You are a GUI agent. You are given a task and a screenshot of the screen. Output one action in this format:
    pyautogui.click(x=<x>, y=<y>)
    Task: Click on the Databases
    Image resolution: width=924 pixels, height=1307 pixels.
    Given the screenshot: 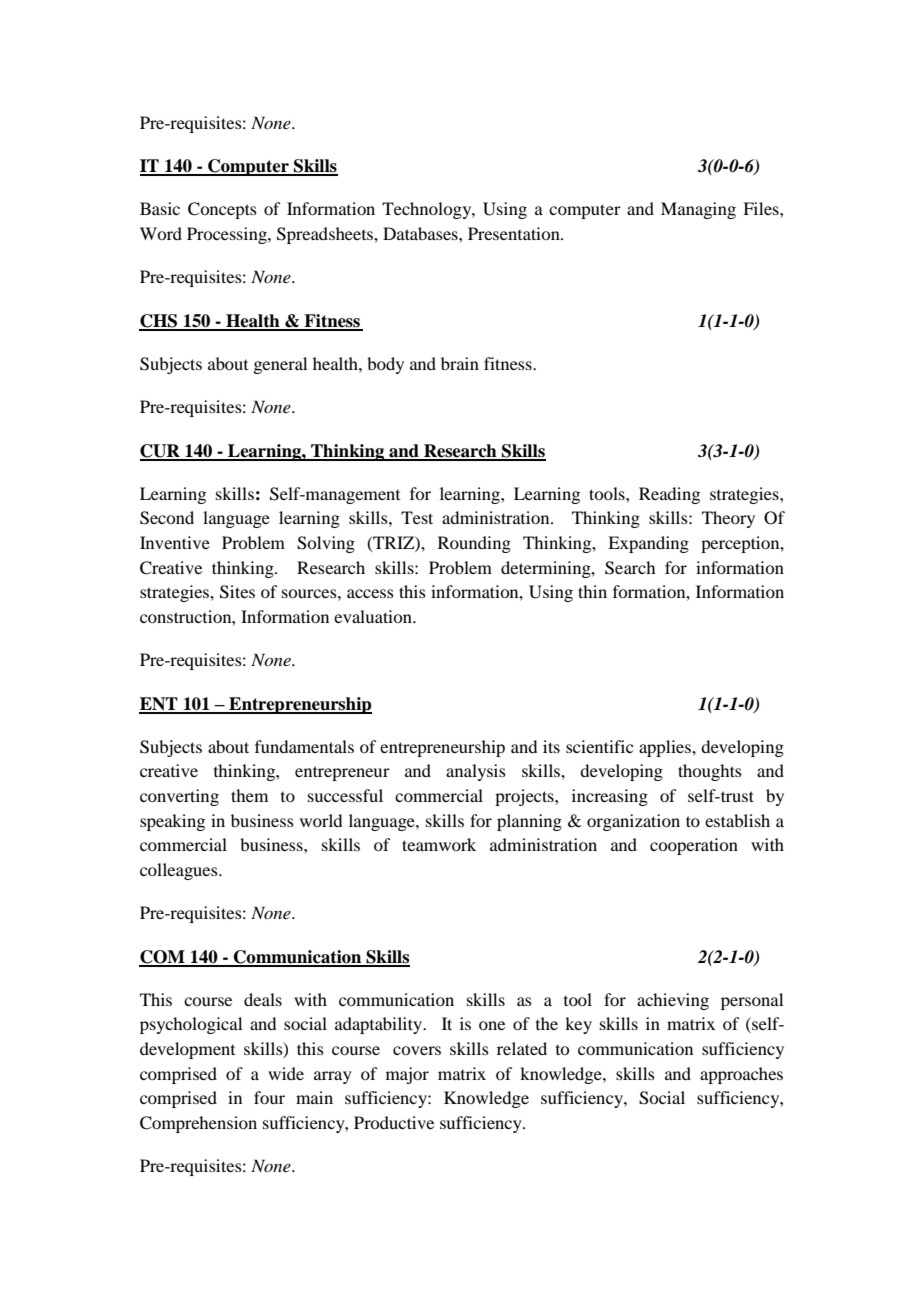 What is the action you would take?
    pyautogui.click(x=421, y=233)
